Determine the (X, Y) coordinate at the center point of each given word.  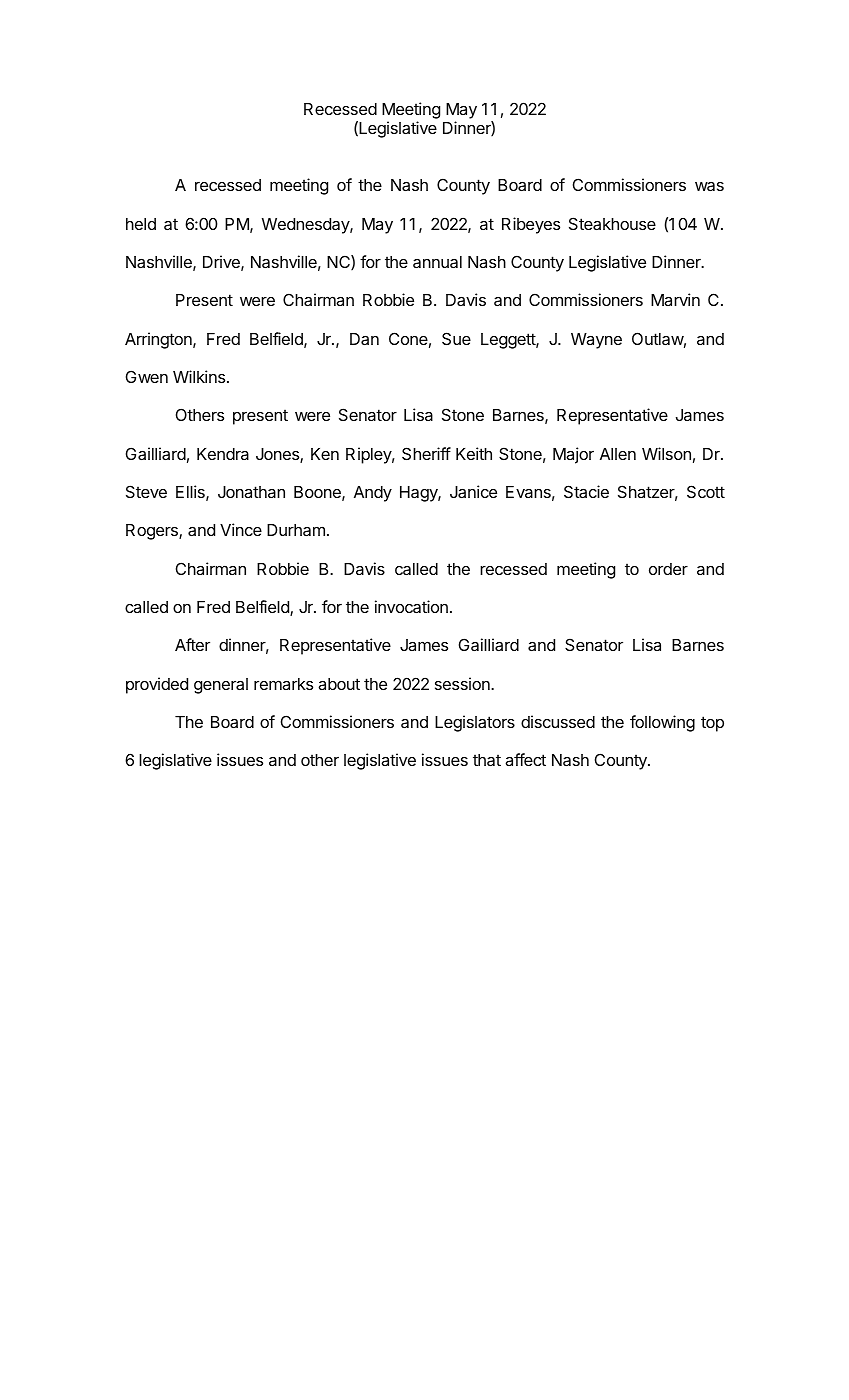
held (141, 224)
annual (437, 262)
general (221, 686)
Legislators (475, 723)
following (662, 723)
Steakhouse (612, 223)
